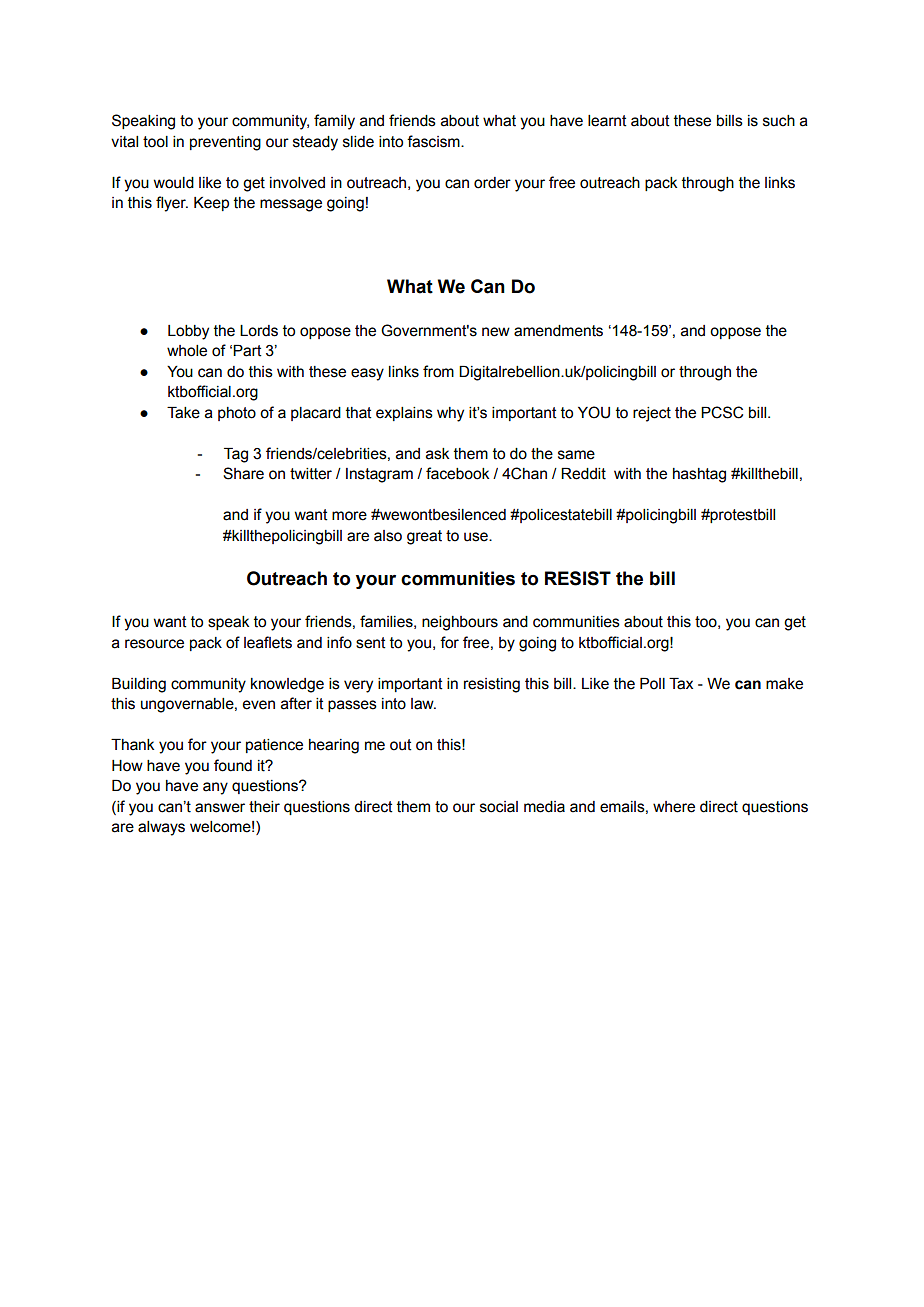  I want to click on tool, so click(155, 142).
